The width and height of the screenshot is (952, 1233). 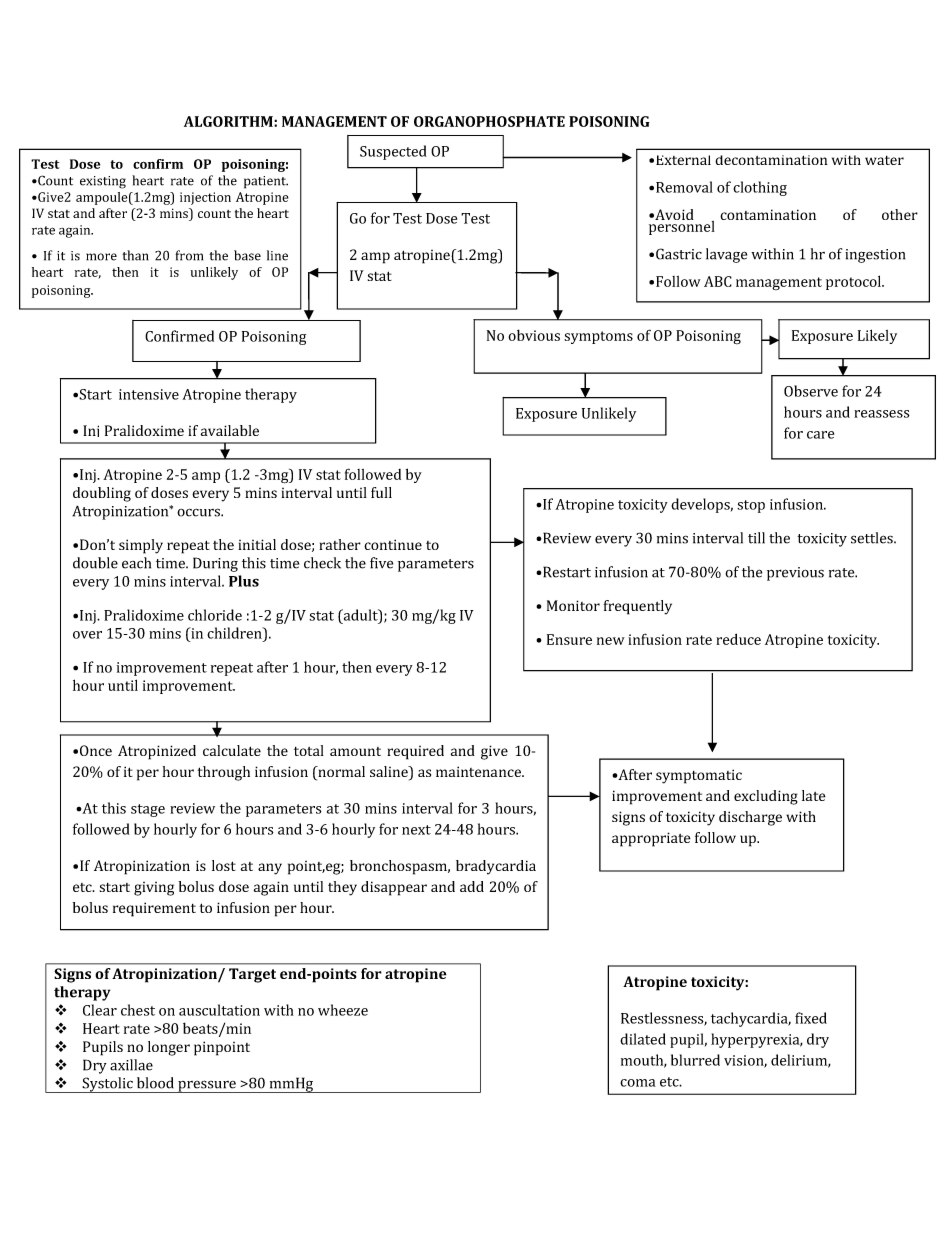 I want to click on longer, so click(x=169, y=1048).
